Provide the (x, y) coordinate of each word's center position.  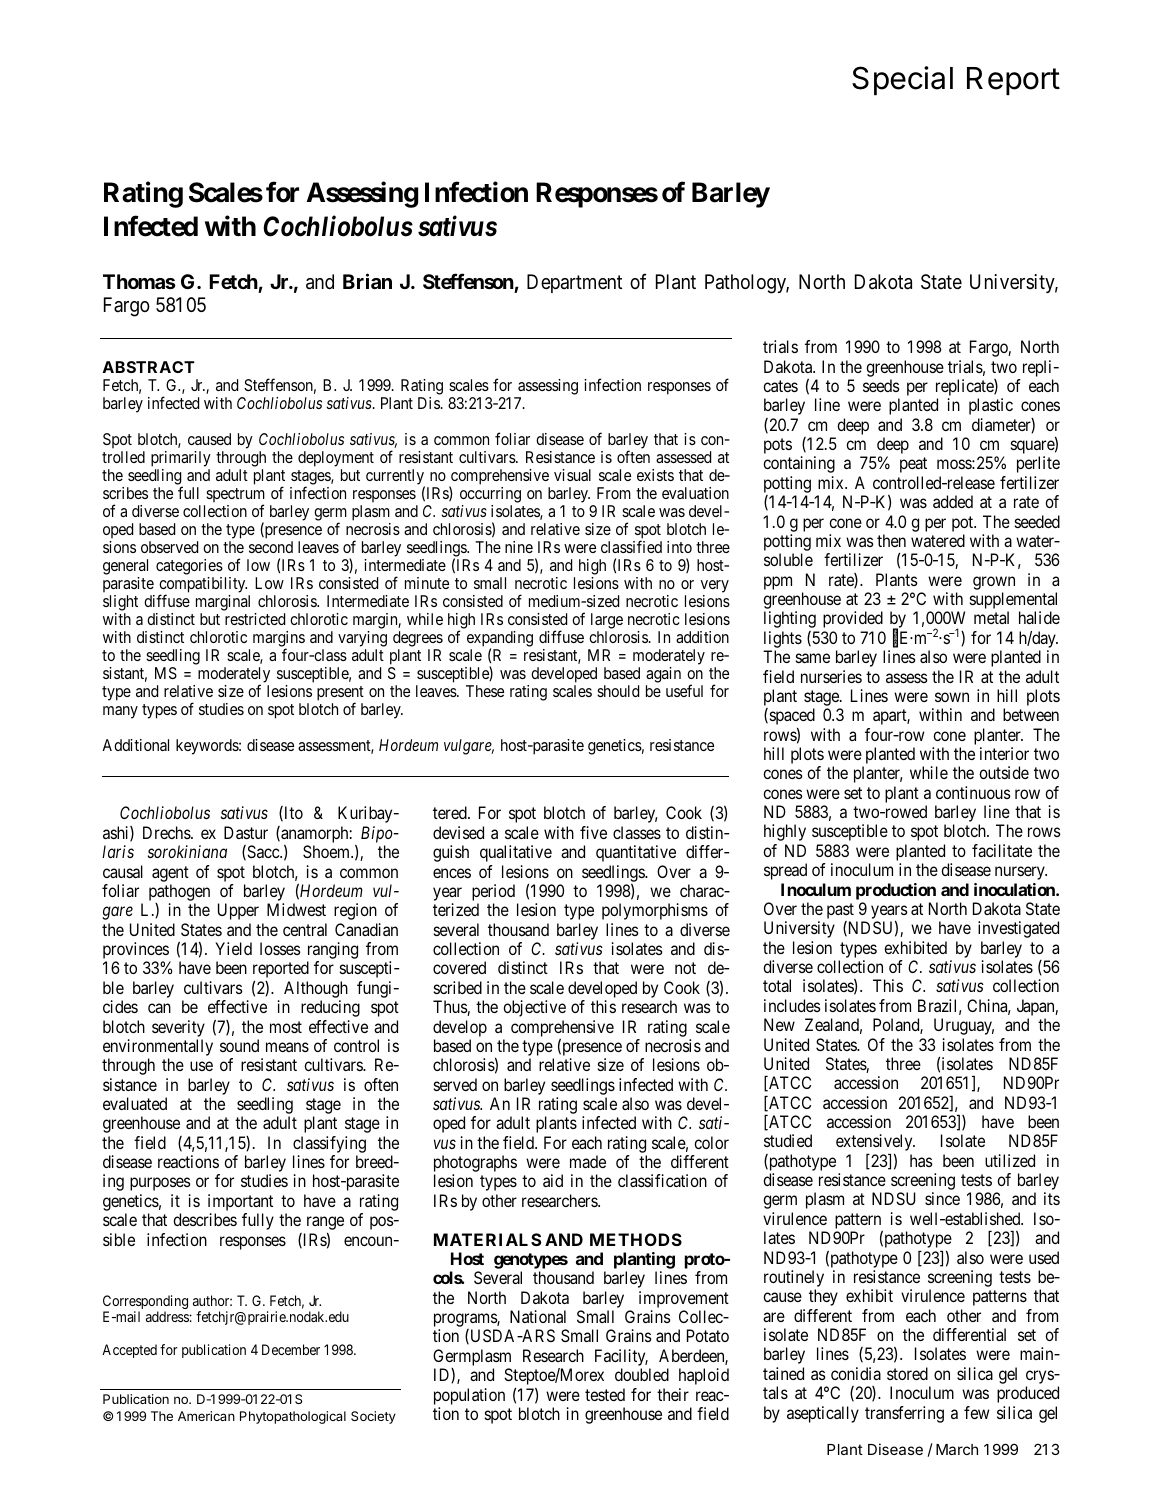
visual (572, 475)
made (588, 1161)
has (921, 1160)
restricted (255, 619)
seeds (881, 385)
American (206, 1416)
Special (902, 80)
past (840, 912)
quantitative (636, 853)
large (607, 621)
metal (991, 617)
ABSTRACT (149, 367)
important (240, 1204)
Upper (238, 911)
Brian (367, 281)
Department (574, 283)
